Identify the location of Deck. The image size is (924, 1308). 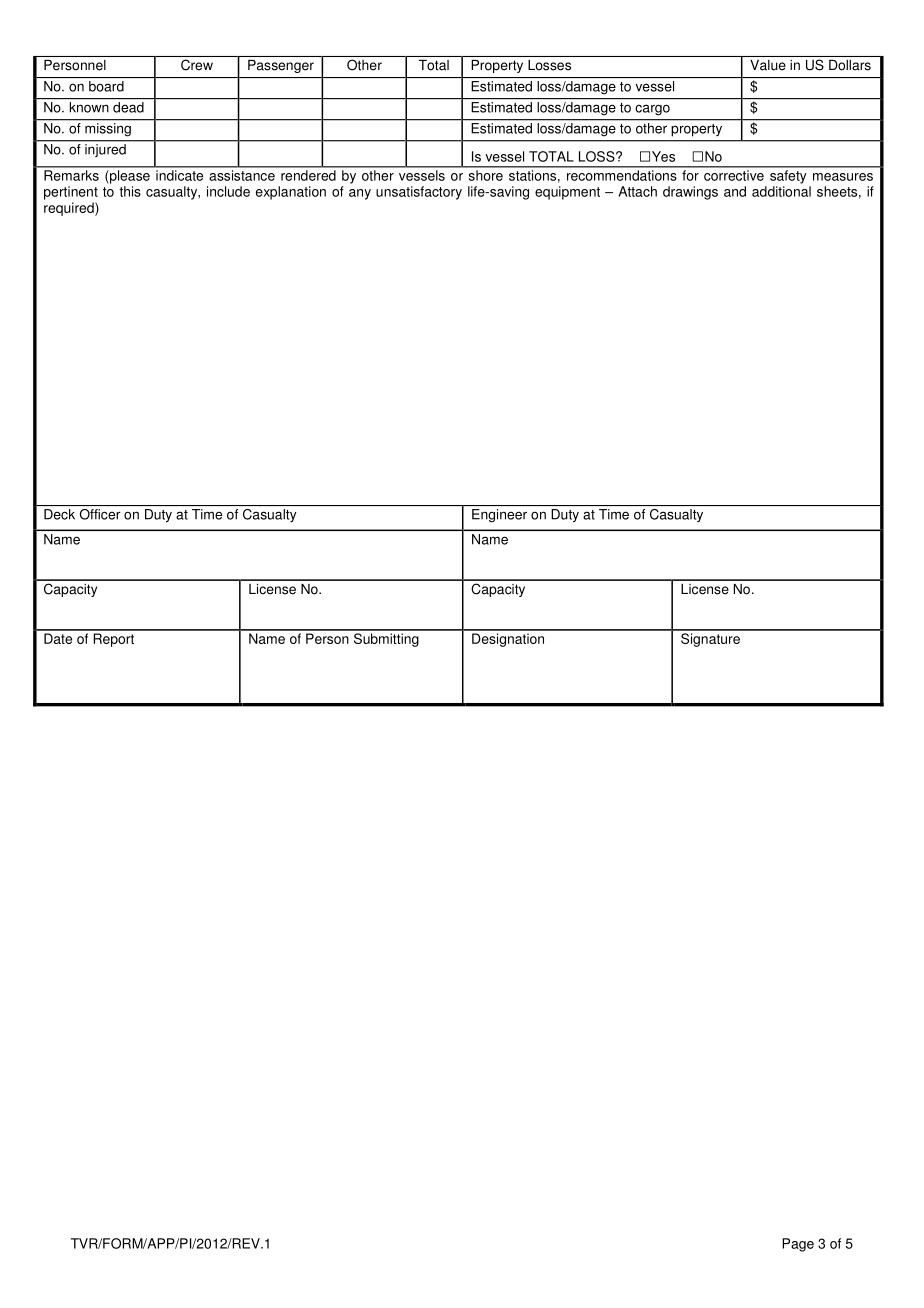
(59, 514).
